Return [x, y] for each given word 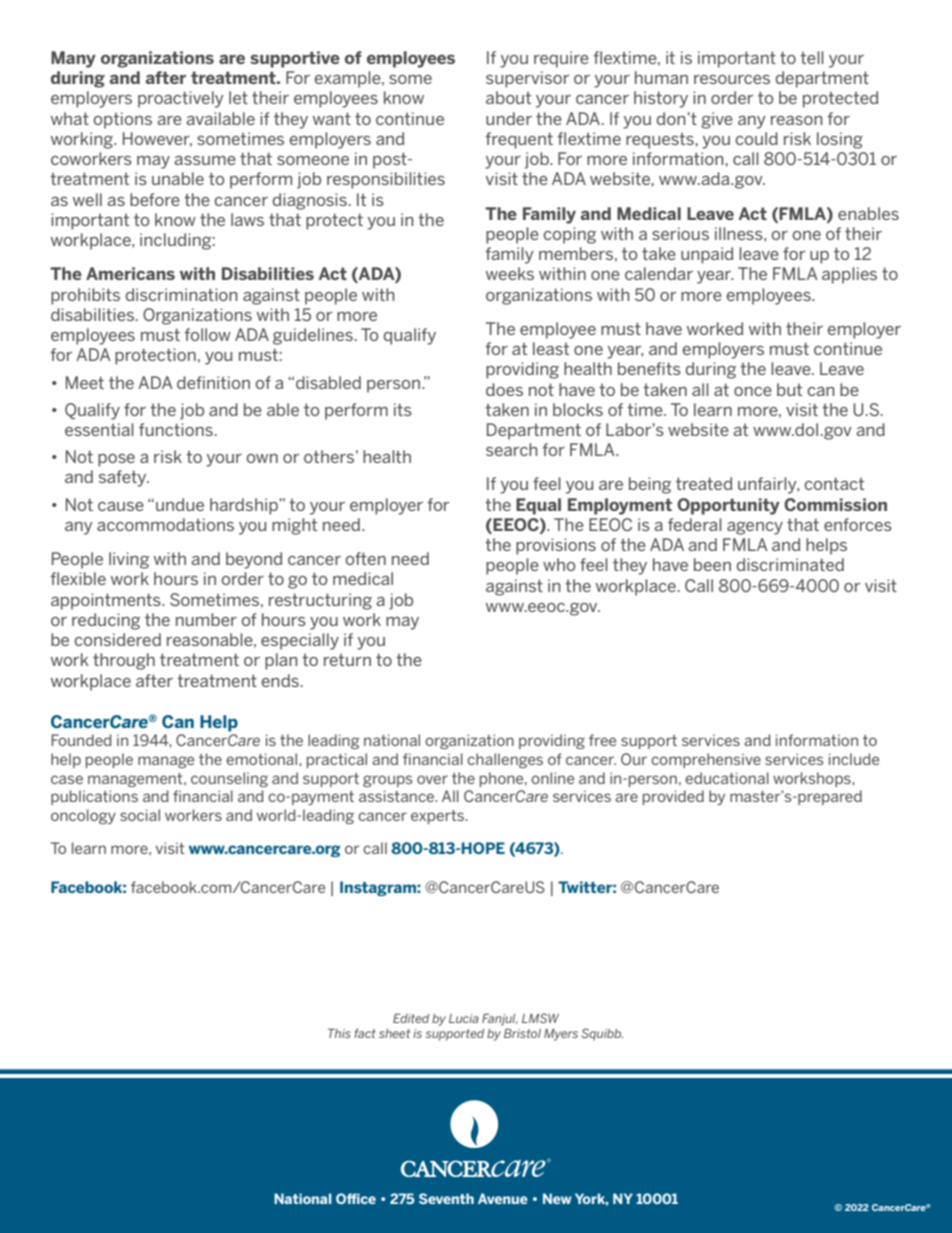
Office [356, 1198]
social [140, 815]
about [508, 97]
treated [704, 483]
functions [177, 429]
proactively [181, 99]
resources [732, 79]
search [511, 449]
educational [727, 778]
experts [439, 817]
